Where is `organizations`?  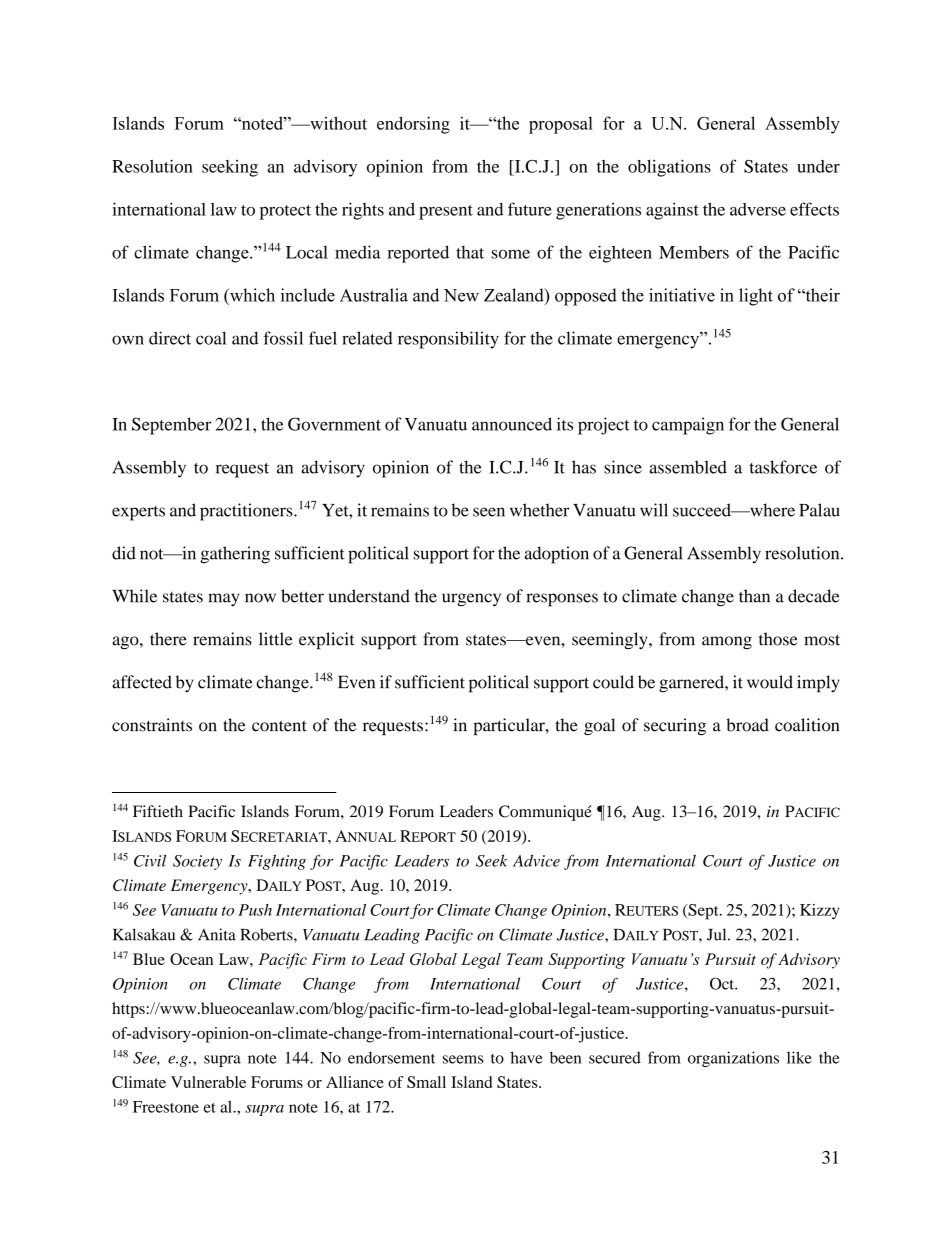 organizations is located at coordinates (733, 1059).
